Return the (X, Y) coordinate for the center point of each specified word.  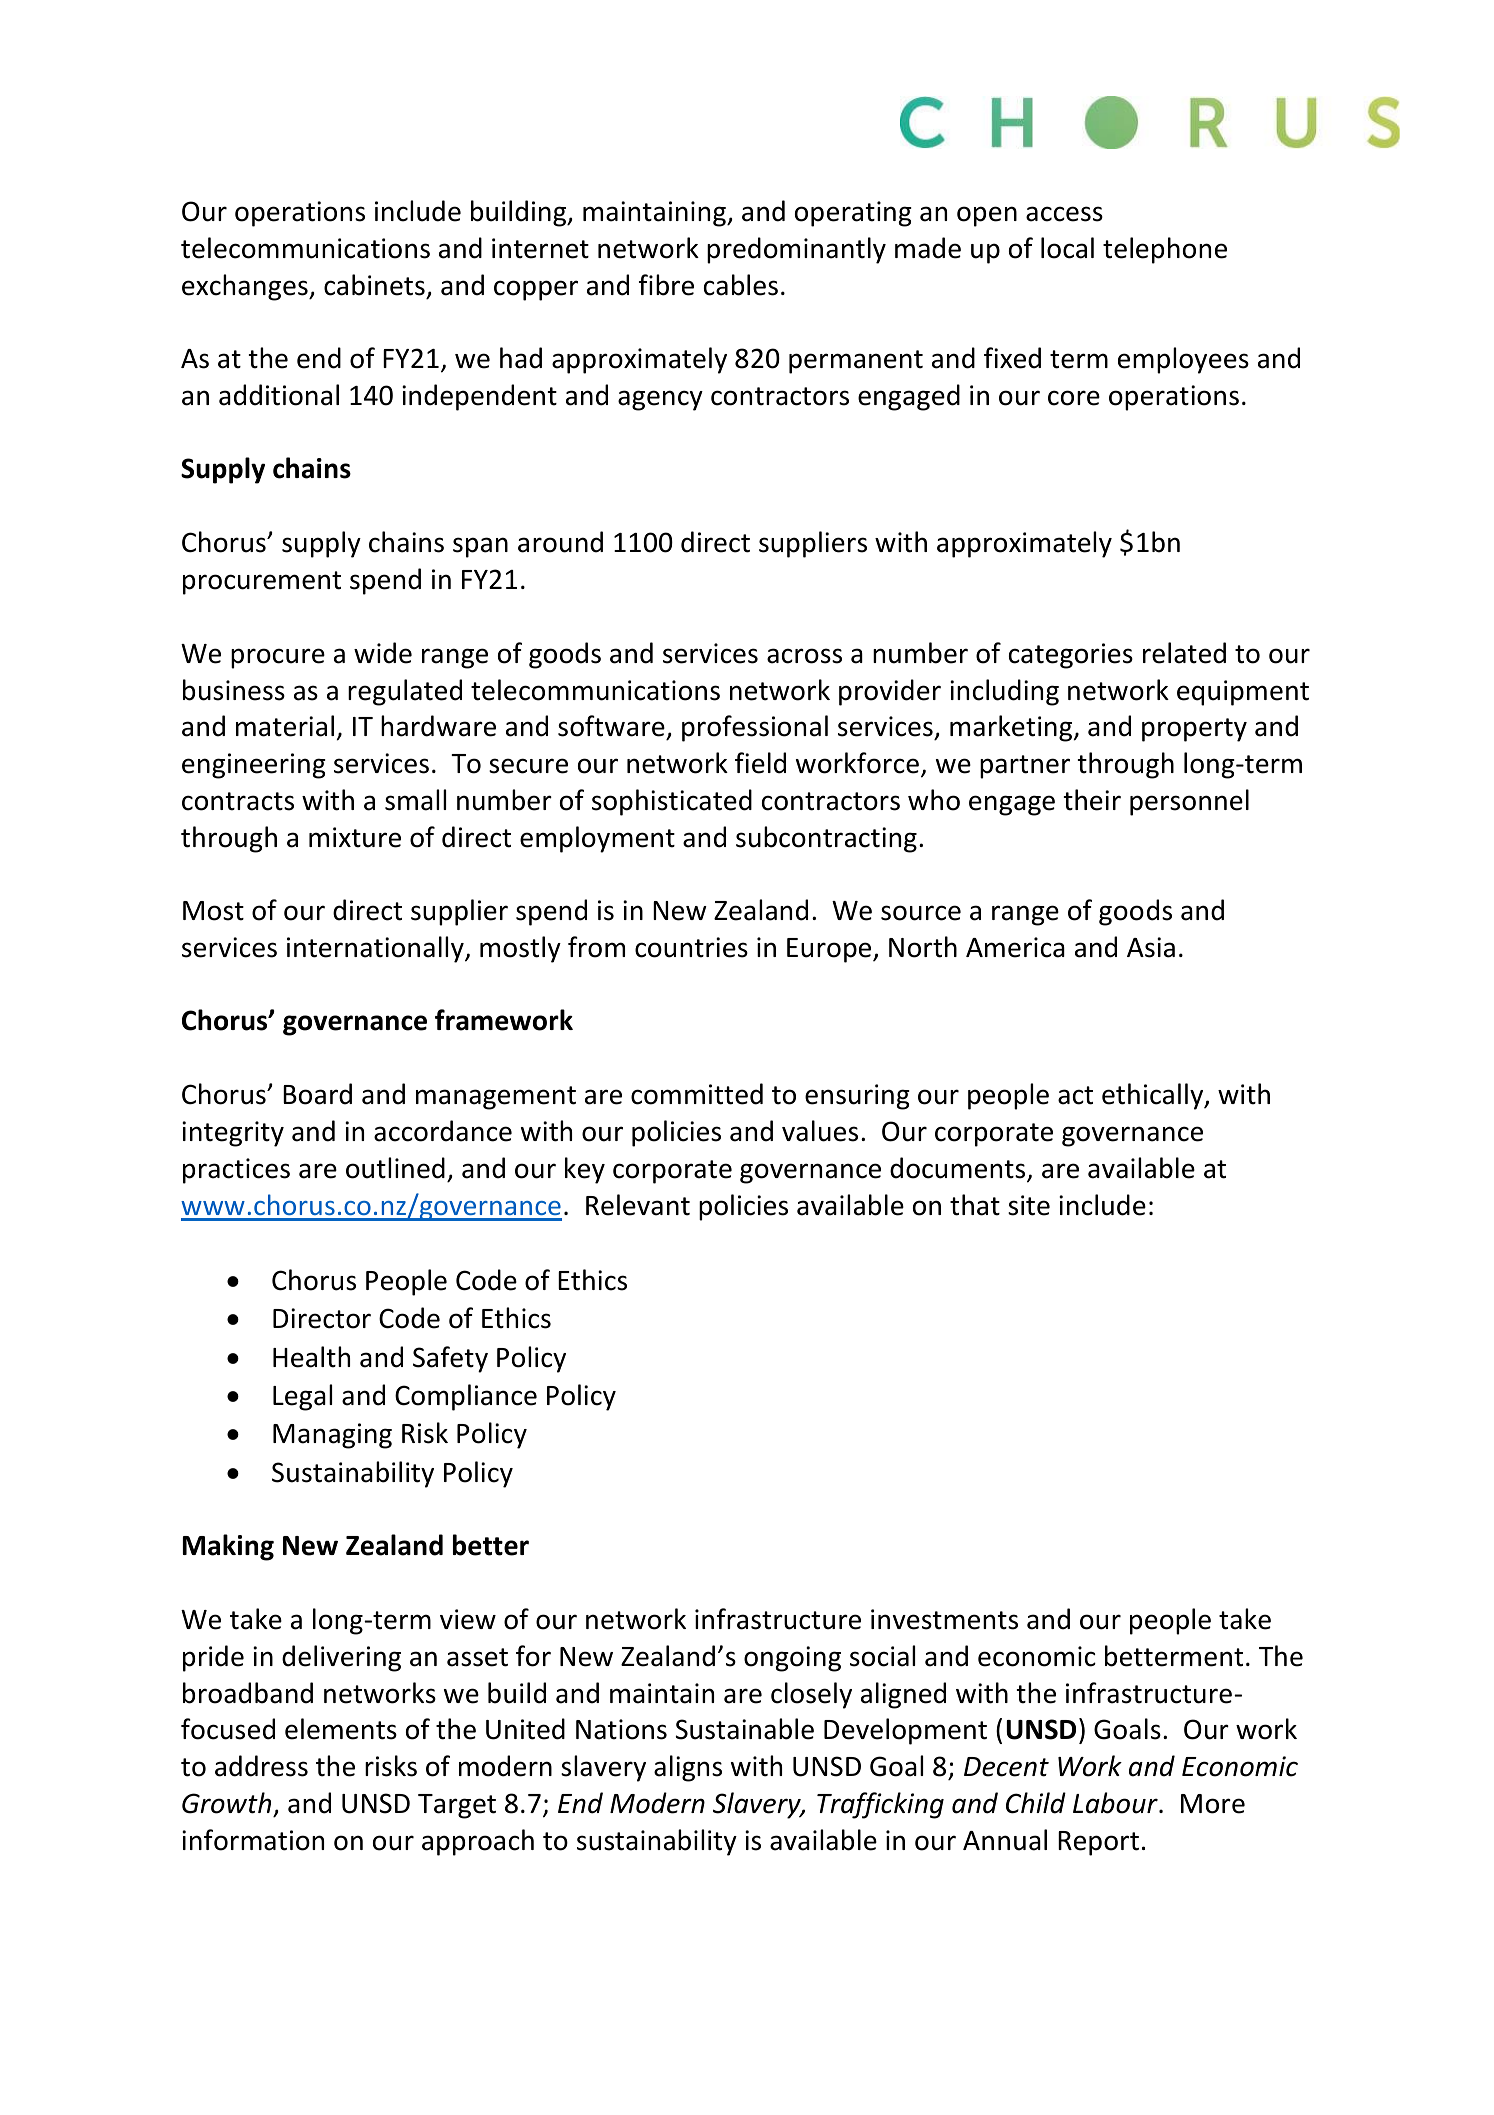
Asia (1151, 947)
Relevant (638, 1205)
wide (383, 653)
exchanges (246, 287)
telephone (1165, 250)
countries (691, 947)
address (261, 1766)
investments (944, 1619)
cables (741, 285)
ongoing (792, 1659)
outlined (395, 1168)
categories (1071, 656)
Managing (332, 1436)
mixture (355, 837)
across (804, 656)
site (1029, 1205)
